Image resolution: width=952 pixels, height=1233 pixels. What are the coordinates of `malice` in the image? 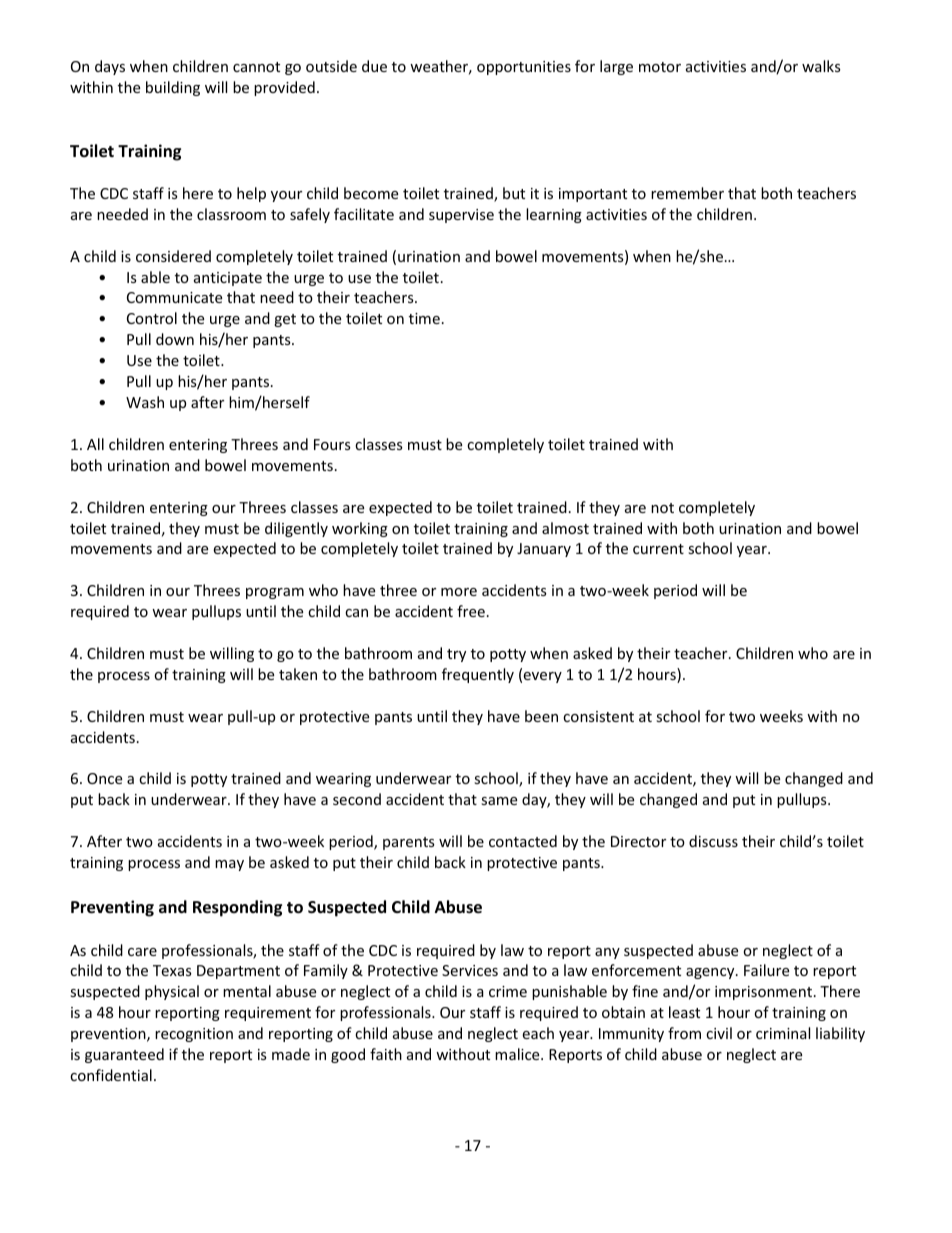 It's located at (518, 1054).
